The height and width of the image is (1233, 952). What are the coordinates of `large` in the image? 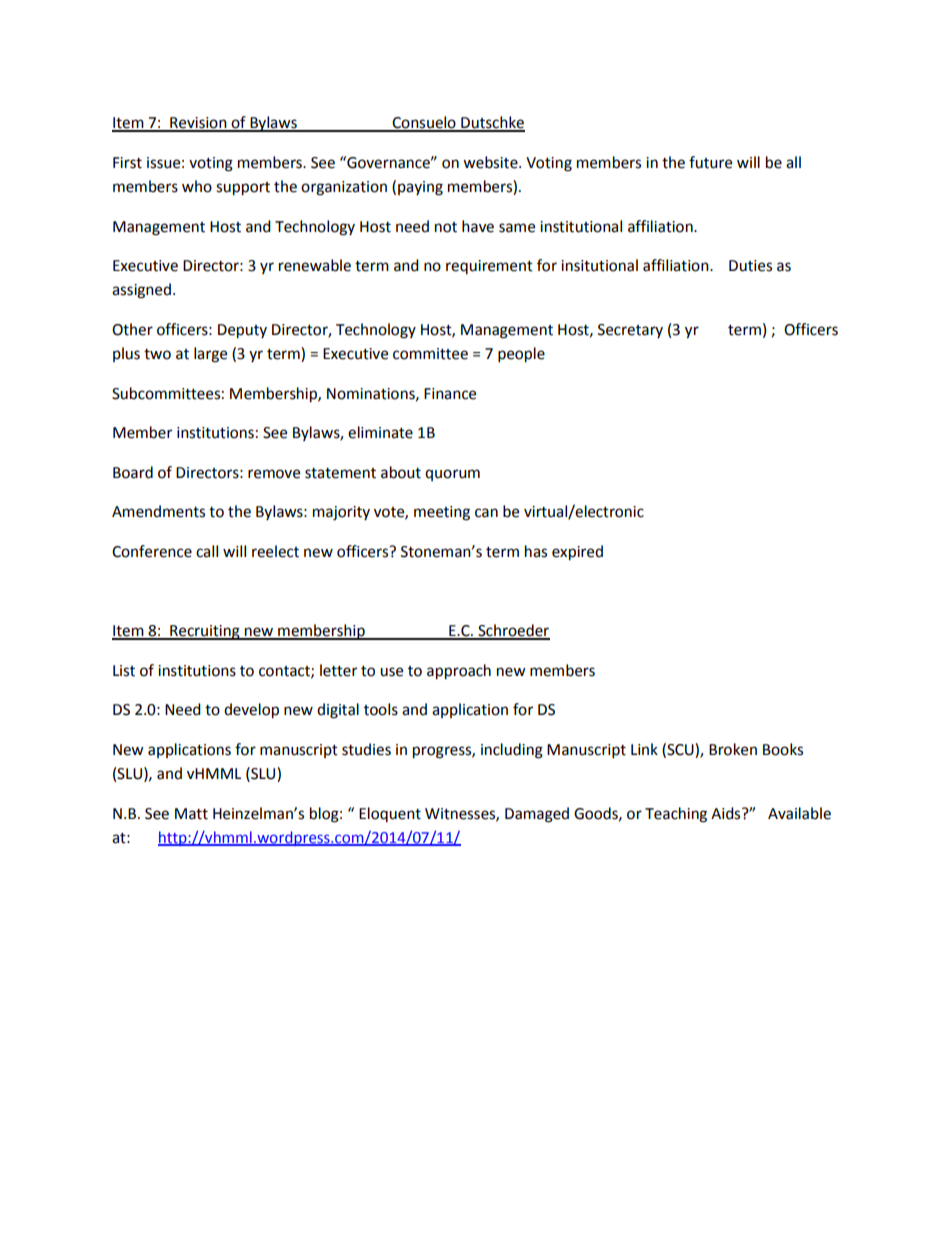 It's located at (210, 355).
